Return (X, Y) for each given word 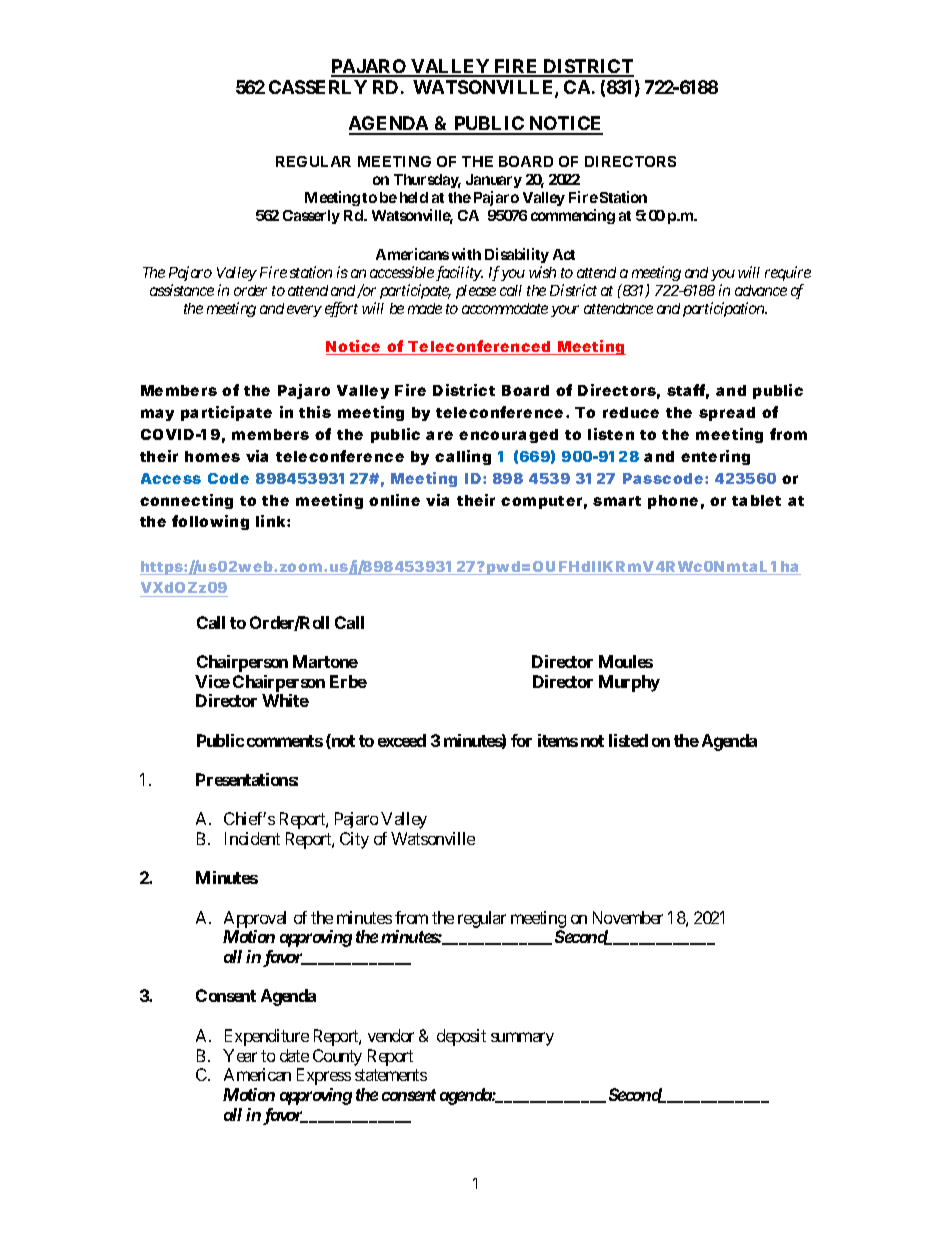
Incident (252, 838)
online (394, 500)
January (494, 181)
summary (522, 1039)
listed (628, 740)
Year (240, 1055)
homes (212, 456)
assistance (182, 290)
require (788, 273)
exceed (402, 740)
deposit (461, 1037)
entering (715, 457)
